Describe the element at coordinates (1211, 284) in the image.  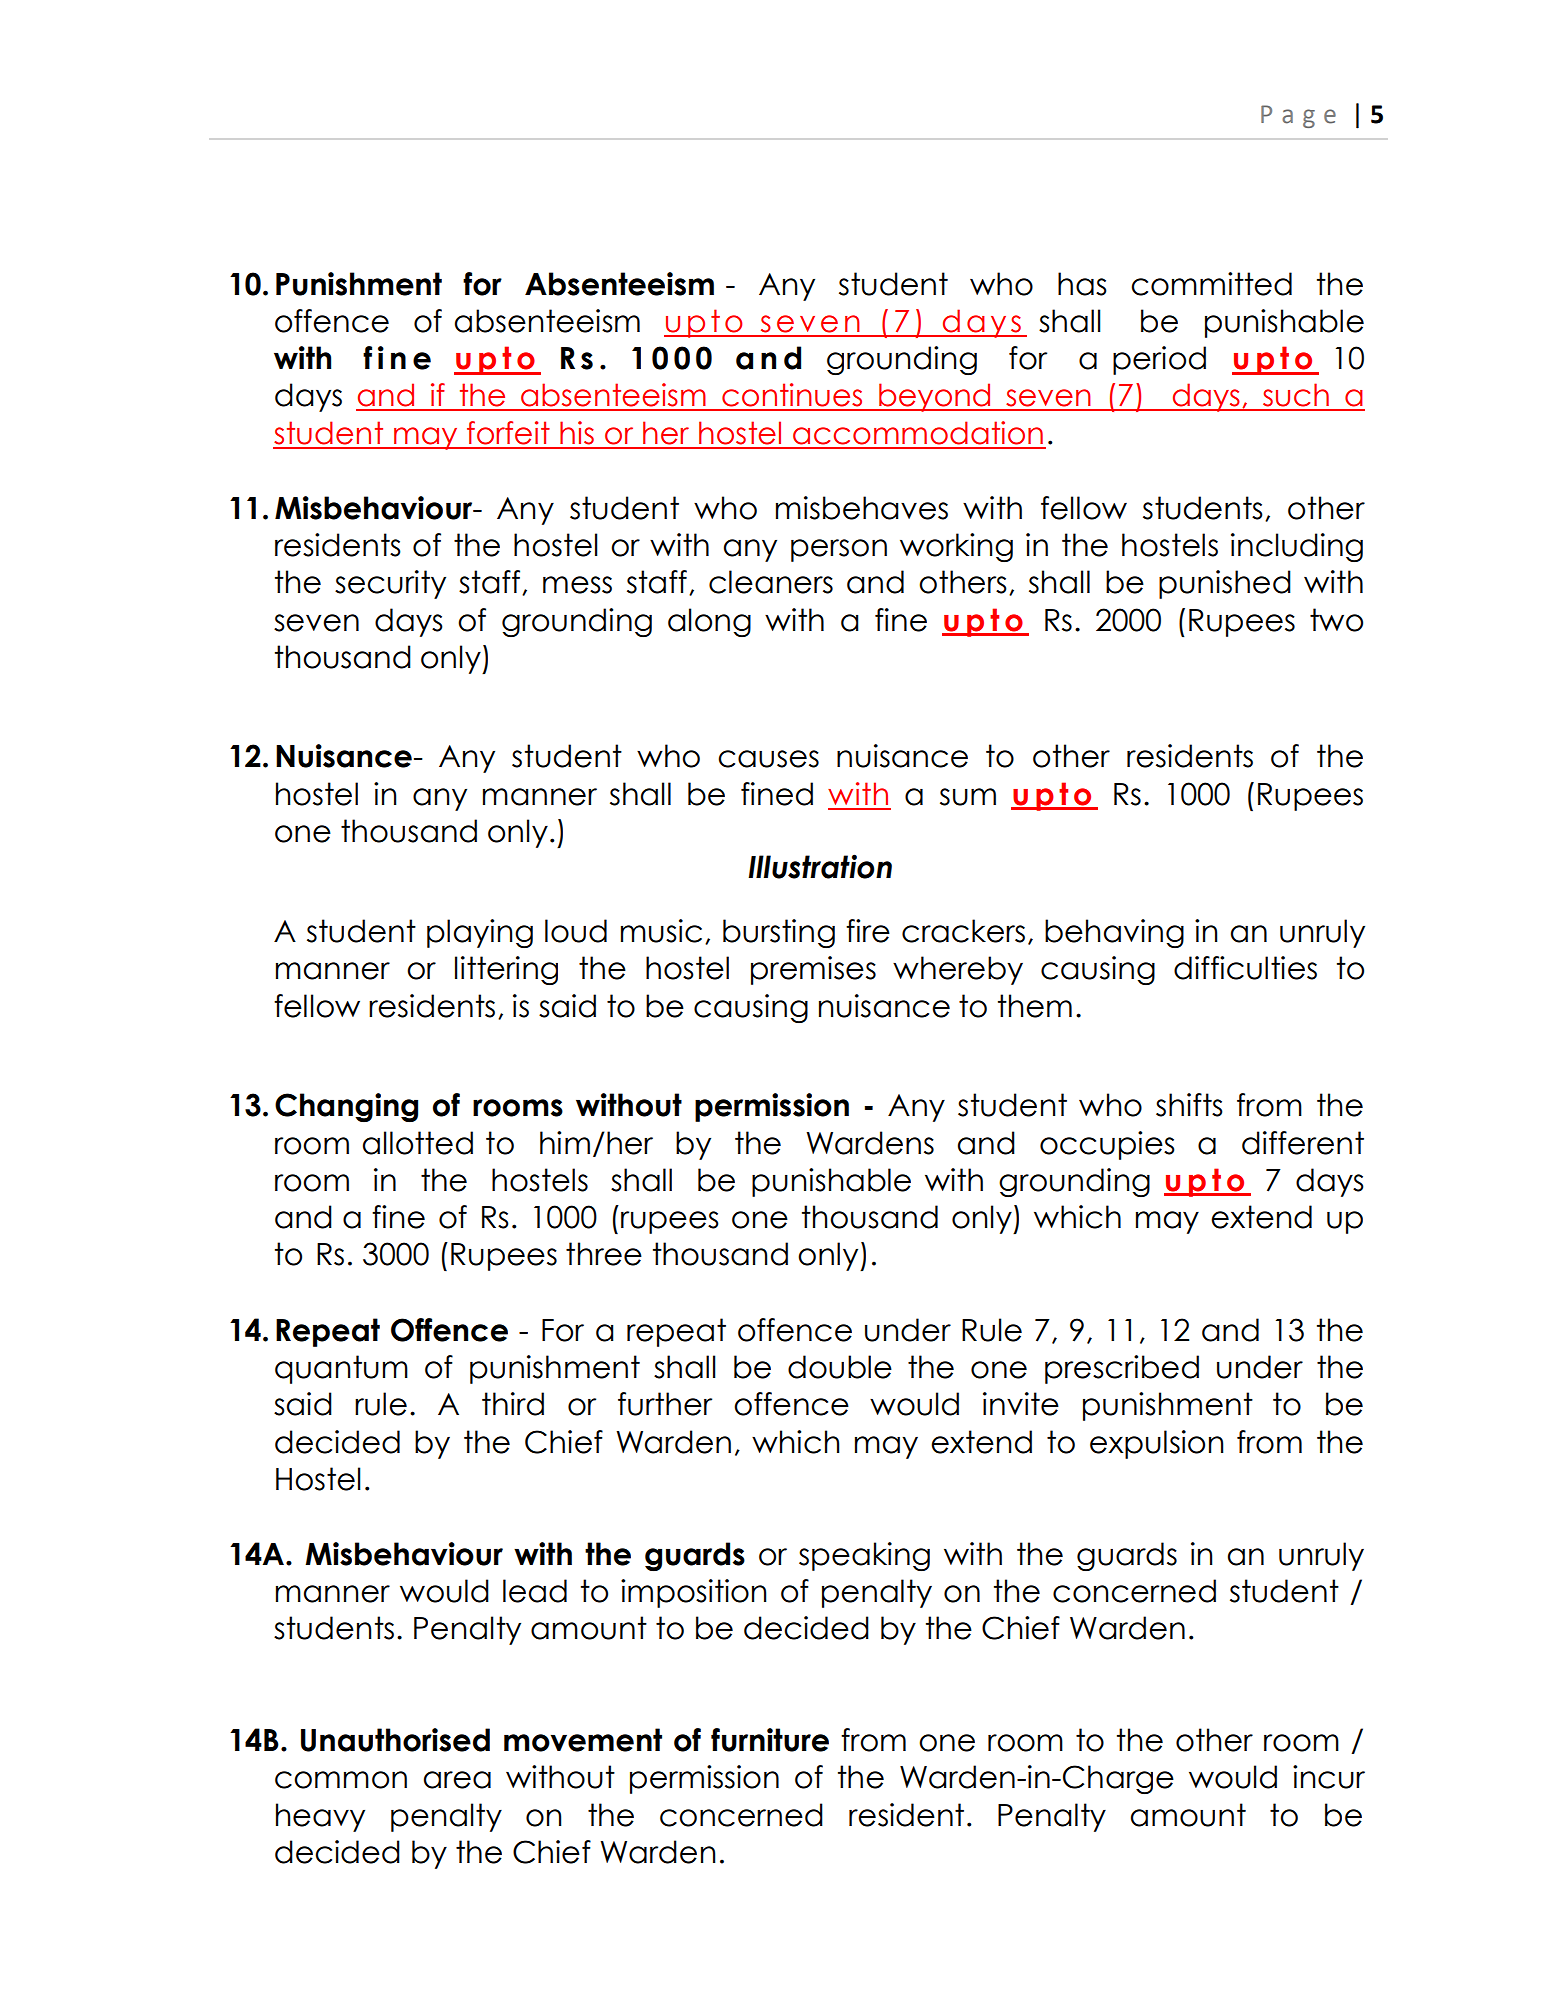
I see `committed` at that location.
